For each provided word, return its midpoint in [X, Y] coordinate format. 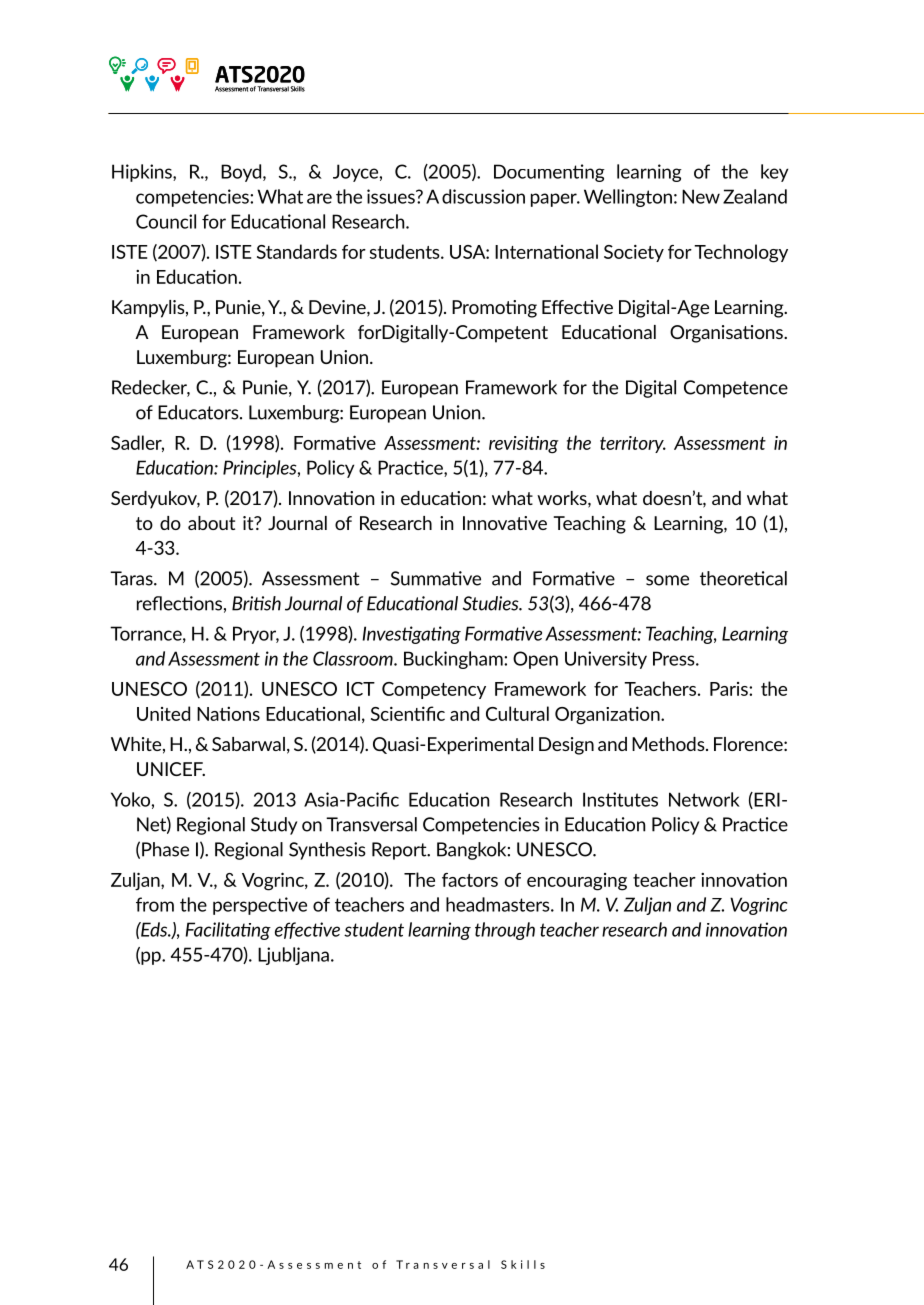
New [701, 196]
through [505, 931]
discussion [483, 196]
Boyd [242, 173]
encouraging [577, 882]
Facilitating [228, 931]
